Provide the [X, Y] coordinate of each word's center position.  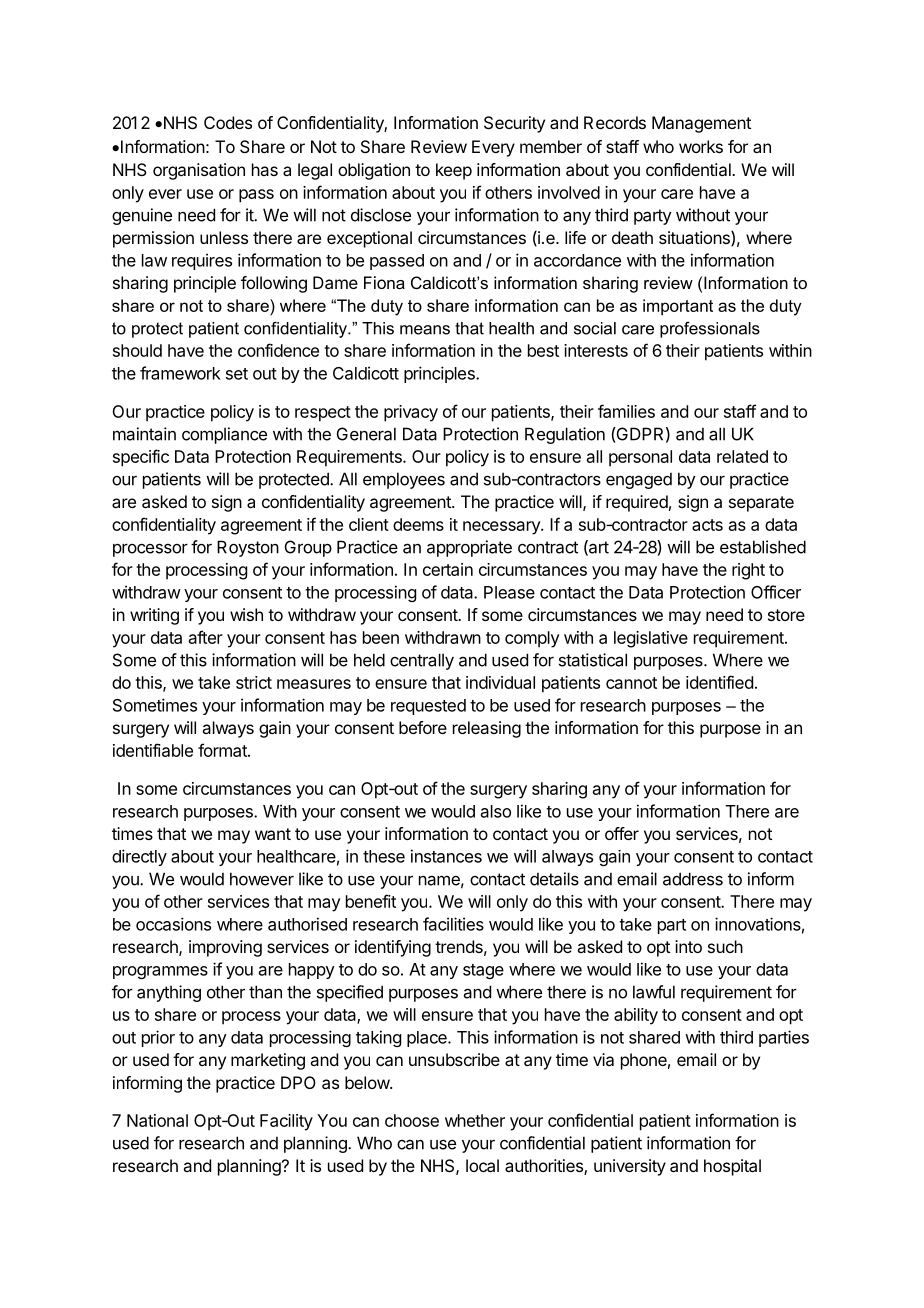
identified [719, 682]
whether [475, 1120]
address [693, 879]
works [701, 146]
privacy [411, 413]
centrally [422, 661]
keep [454, 171]
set [237, 374]
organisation [199, 171]
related [742, 456]
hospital [732, 1167]
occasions [173, 924]
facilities [453, 924]
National [157, 1120]
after [206, 637]
